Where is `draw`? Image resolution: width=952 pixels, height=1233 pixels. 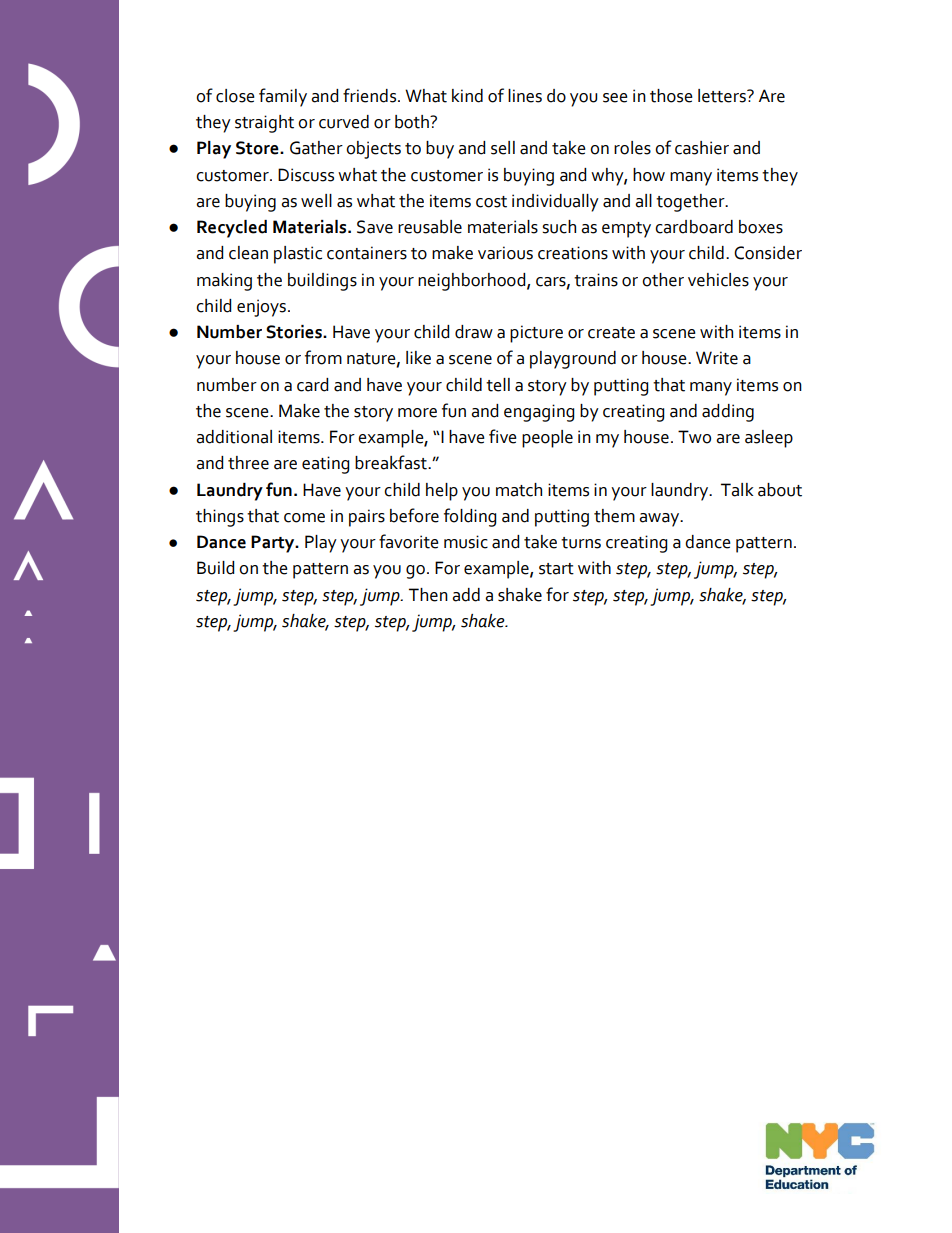 draw is located at coordinates (474, 332).
